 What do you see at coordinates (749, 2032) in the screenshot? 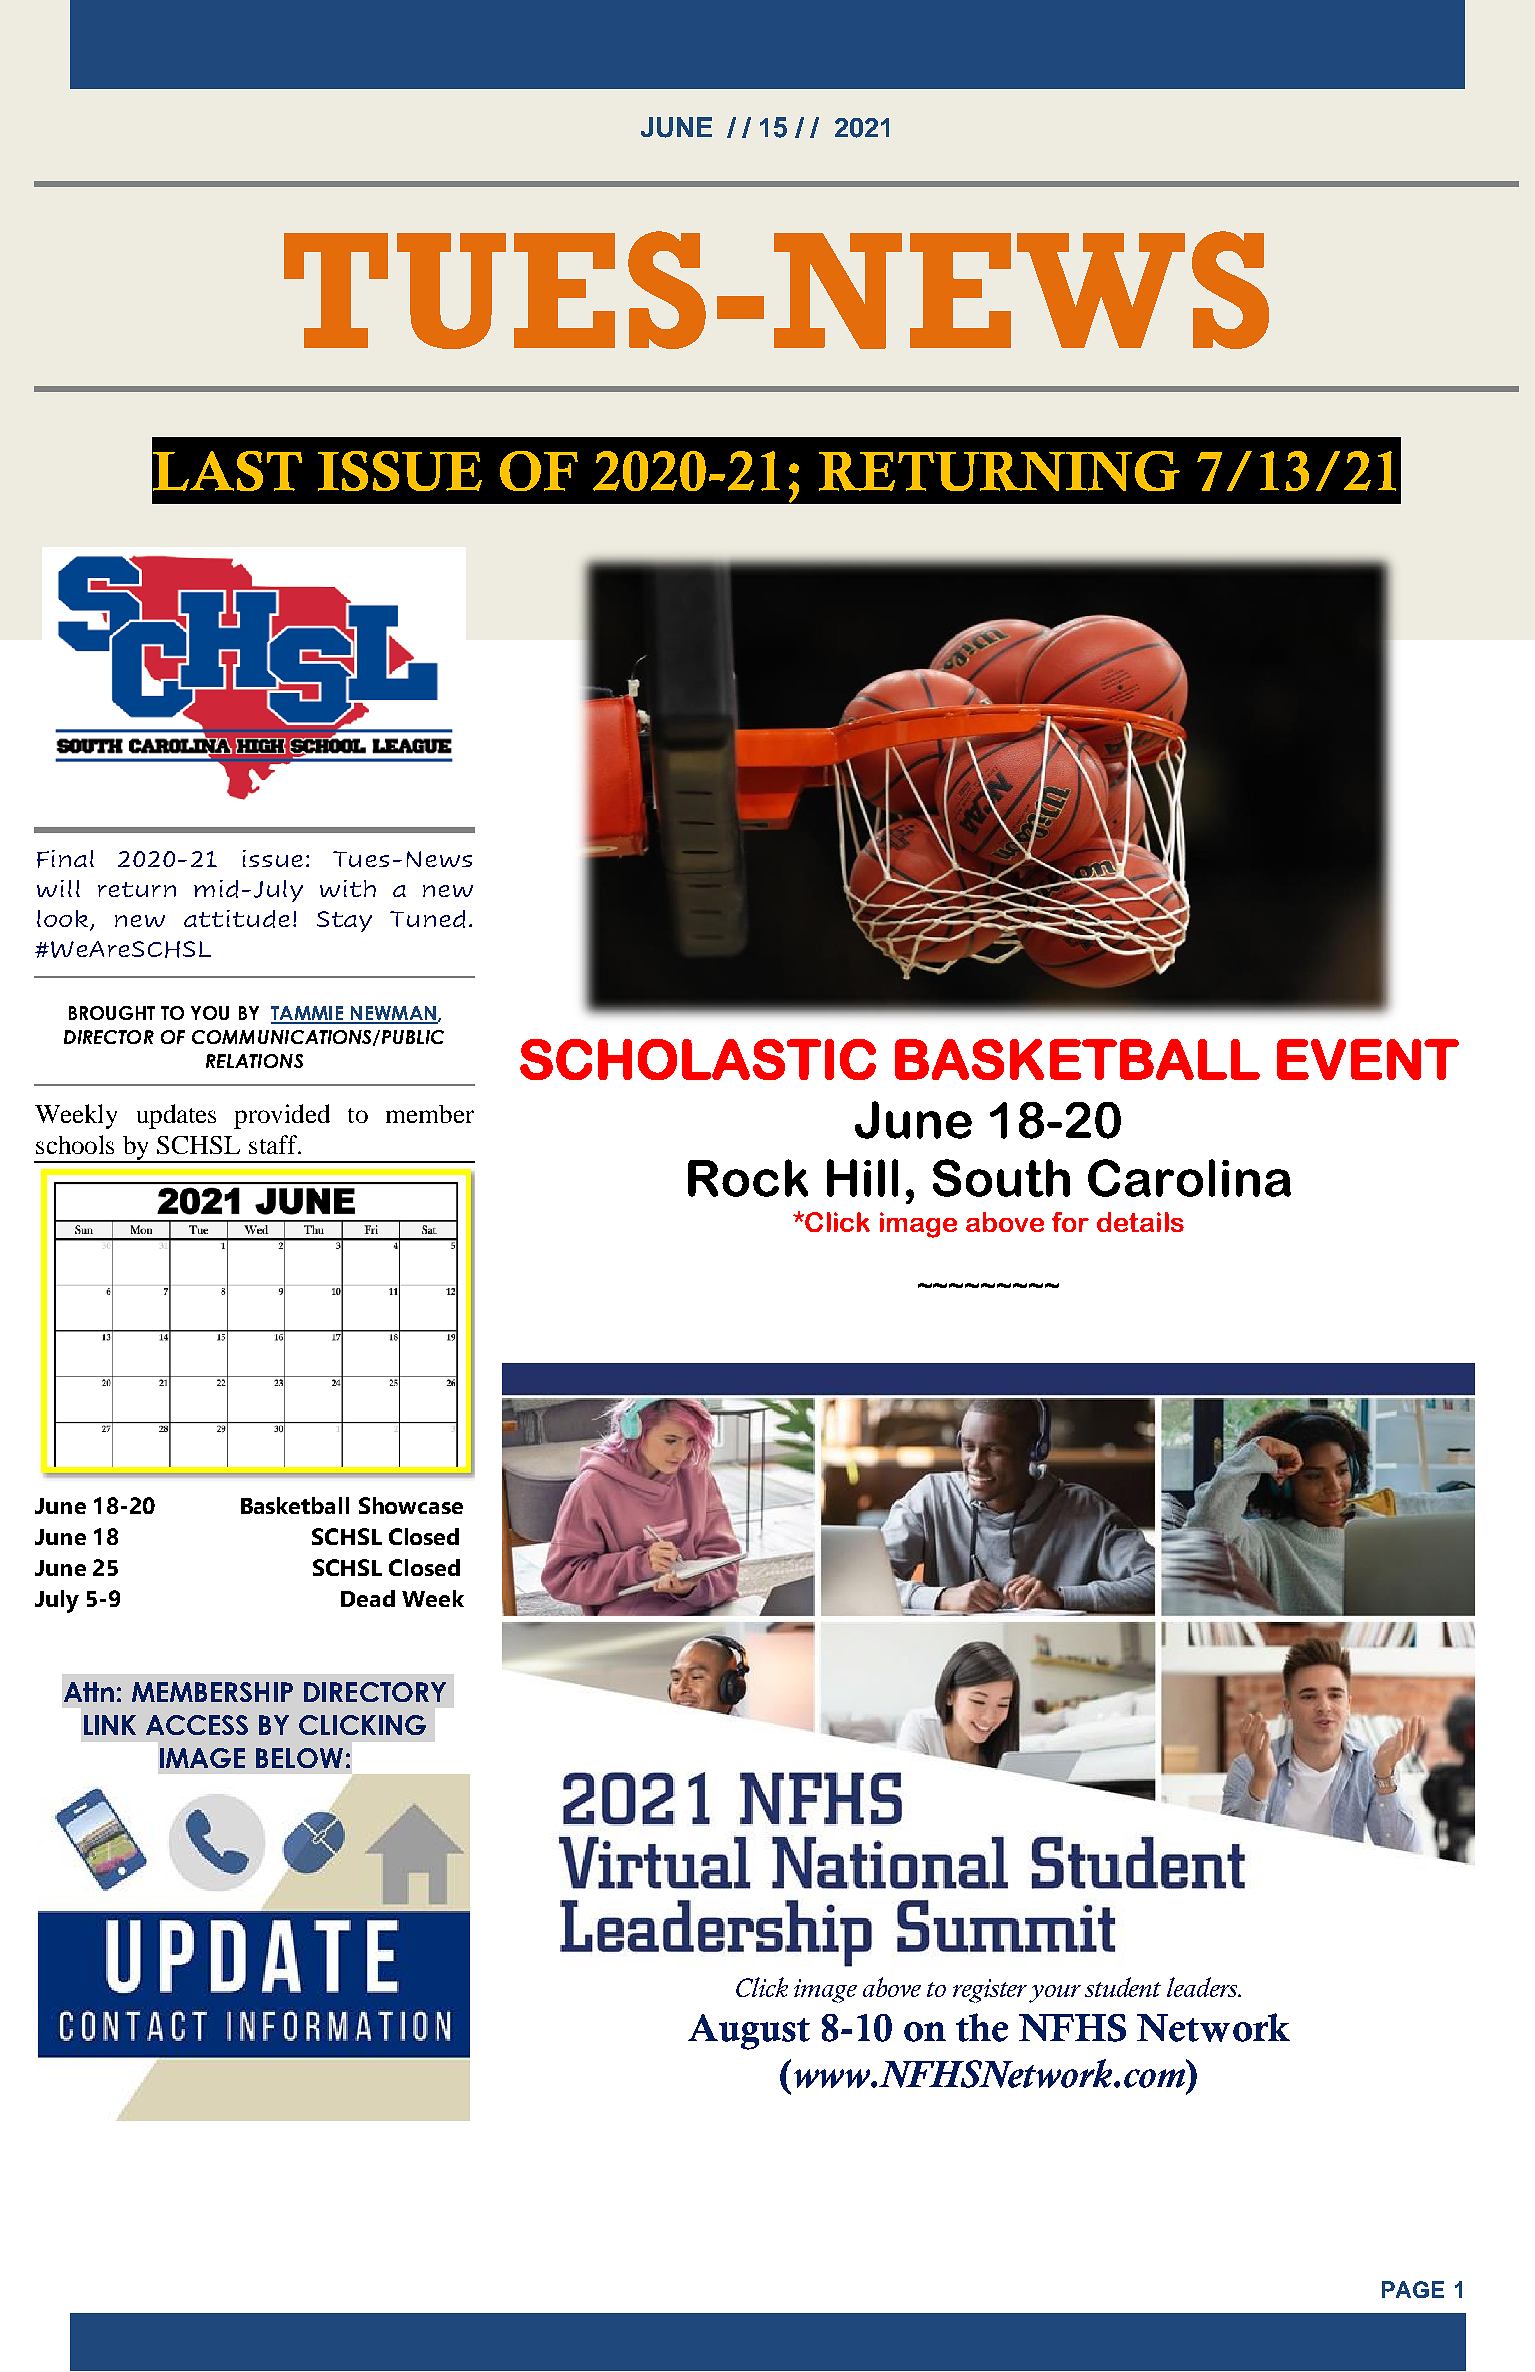
I see `August` at bounding box center [749, 2032].
